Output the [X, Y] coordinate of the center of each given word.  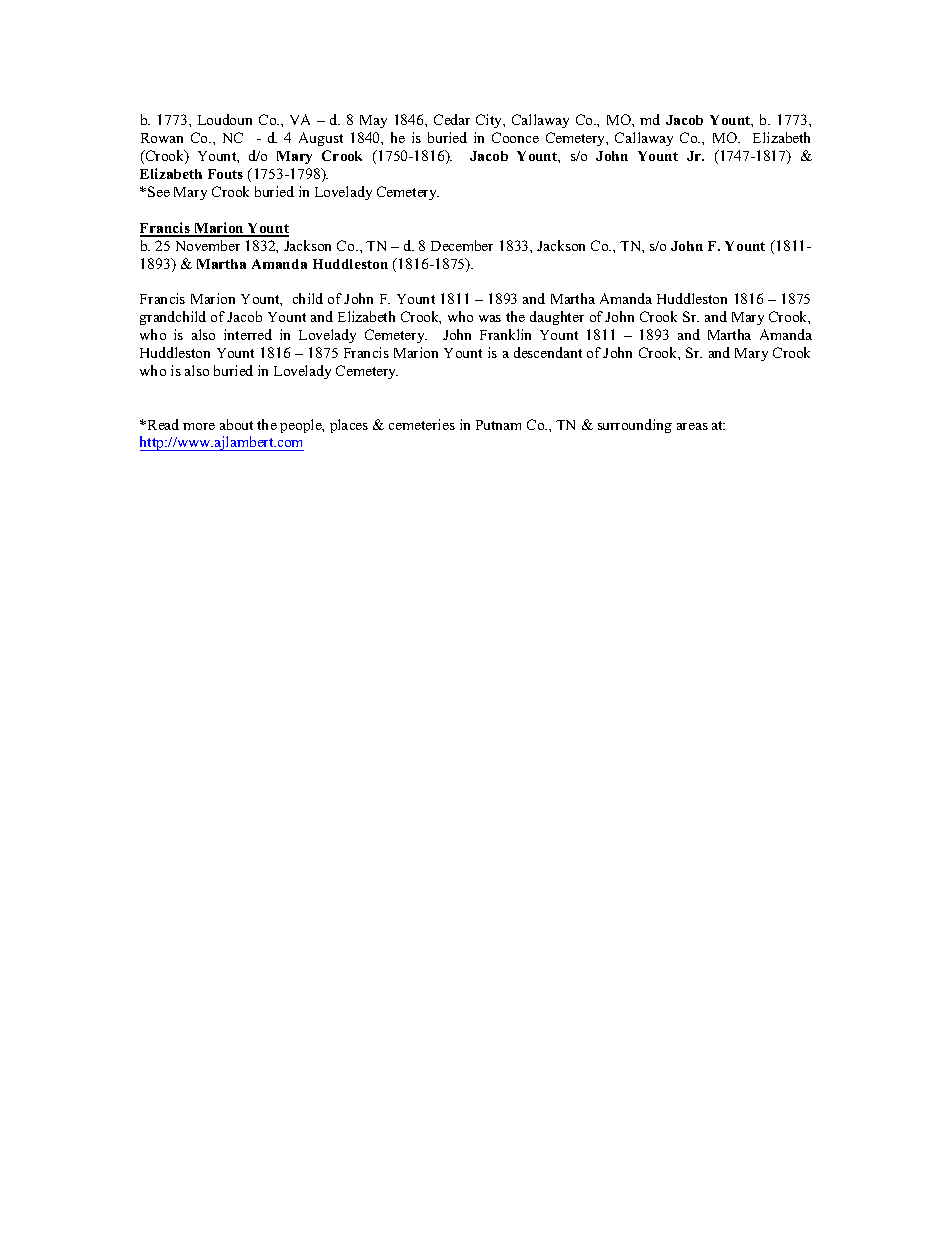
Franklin [505, 334]
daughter [557, 318]
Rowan [162, 138]
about [236, 424]
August [321, 139]
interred [248, 334]
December [462, 245]
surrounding [635, 426]
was [490, 318]
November [208, 245]
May [373, 121]
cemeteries [422, 424]
